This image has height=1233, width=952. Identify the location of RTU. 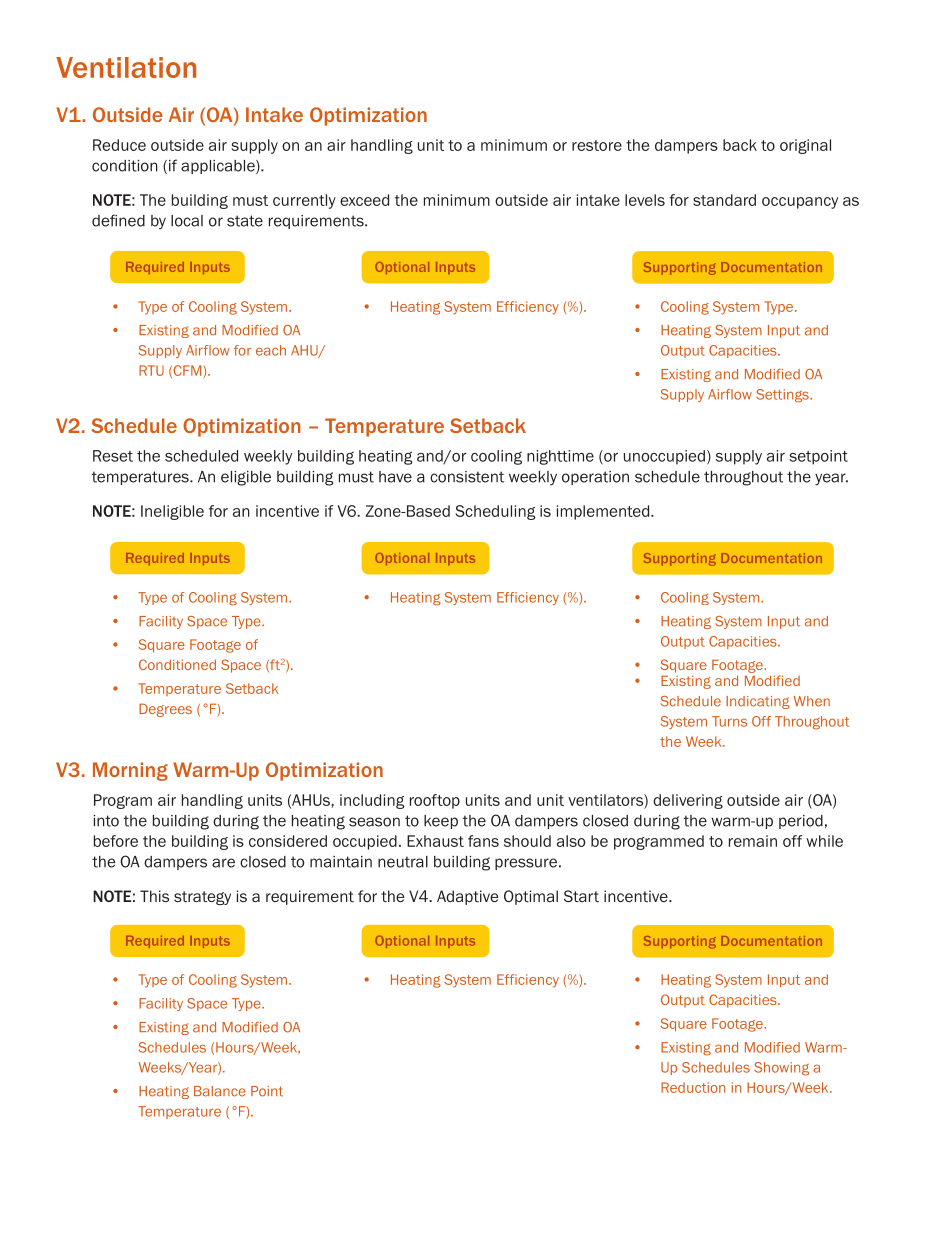
(151, 370).
